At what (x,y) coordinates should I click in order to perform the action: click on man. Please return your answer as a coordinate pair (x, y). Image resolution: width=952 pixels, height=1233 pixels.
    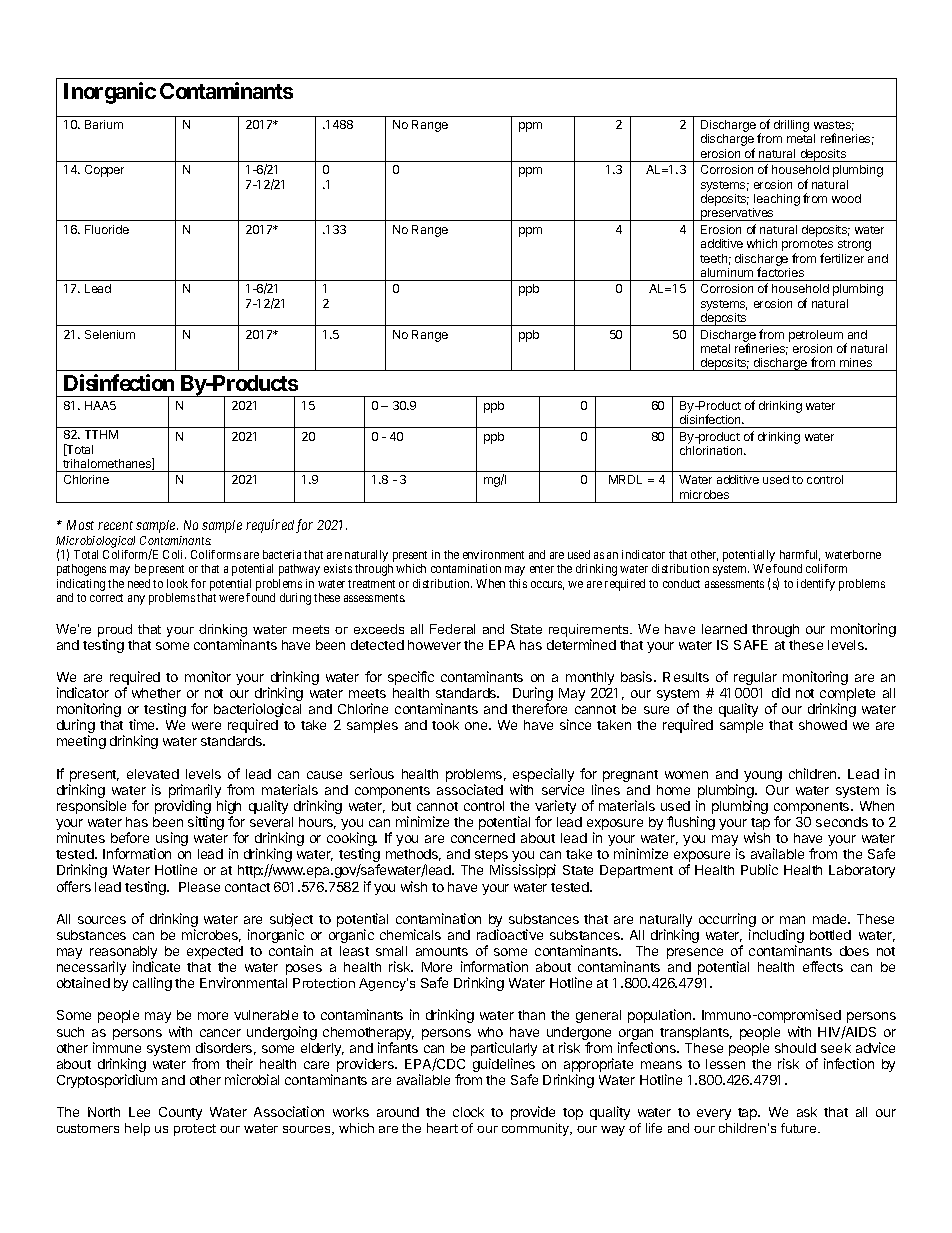
    Looking at the image, I should click on (792, 920).
